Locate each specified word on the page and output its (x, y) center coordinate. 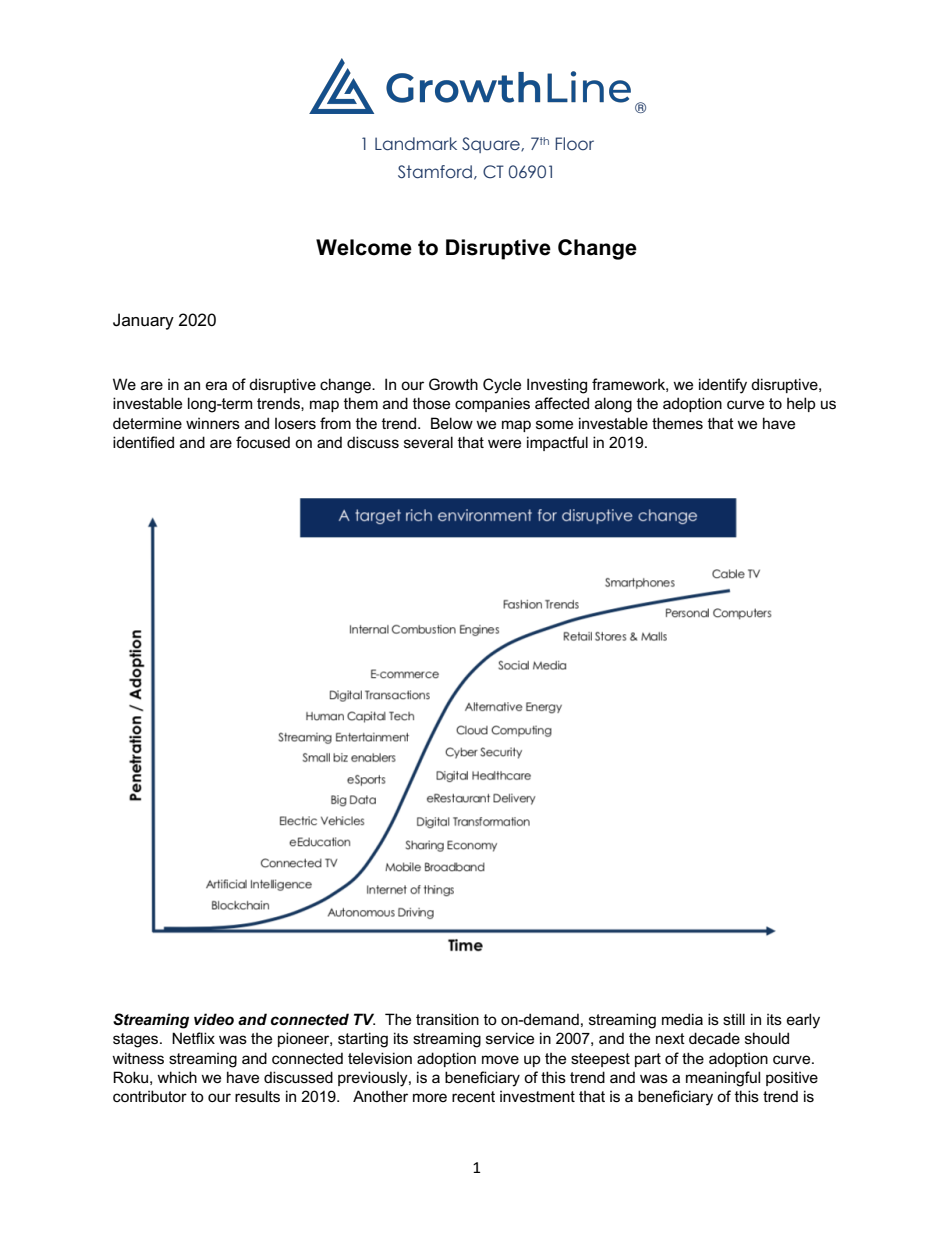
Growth (453, 384)
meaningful (723, 1079)
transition (447, 1019)
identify (723, 386)
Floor (574, 144)
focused (263, 442)
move (500, 1059)
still (734, 1019)
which (177, 1077)
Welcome (364, 247)
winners (213, 423)
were (504, 443)
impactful (557, 443)
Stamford (435, 172)
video (214, 1019)
